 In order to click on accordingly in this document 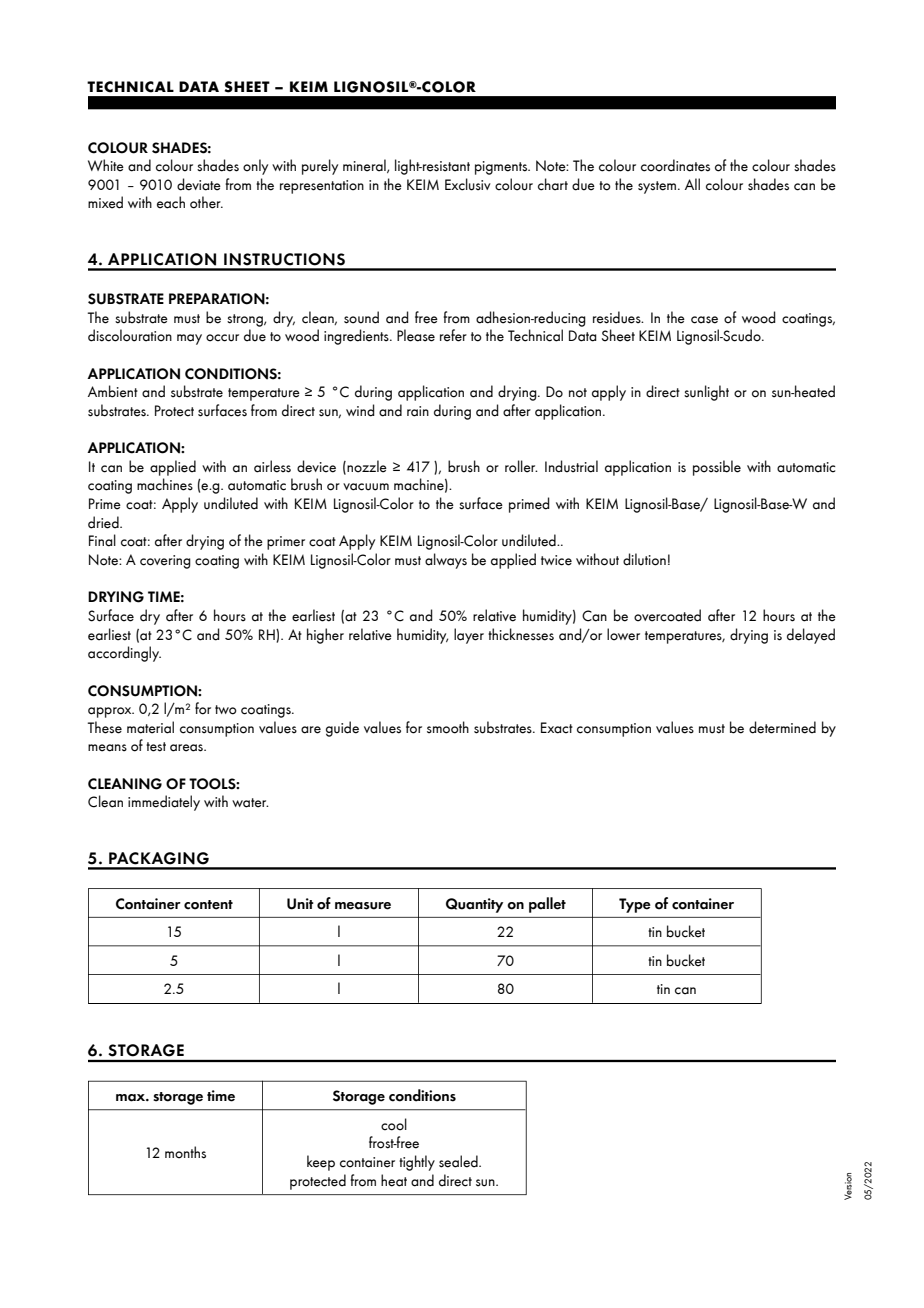, I will do `click(124, 654)`.
